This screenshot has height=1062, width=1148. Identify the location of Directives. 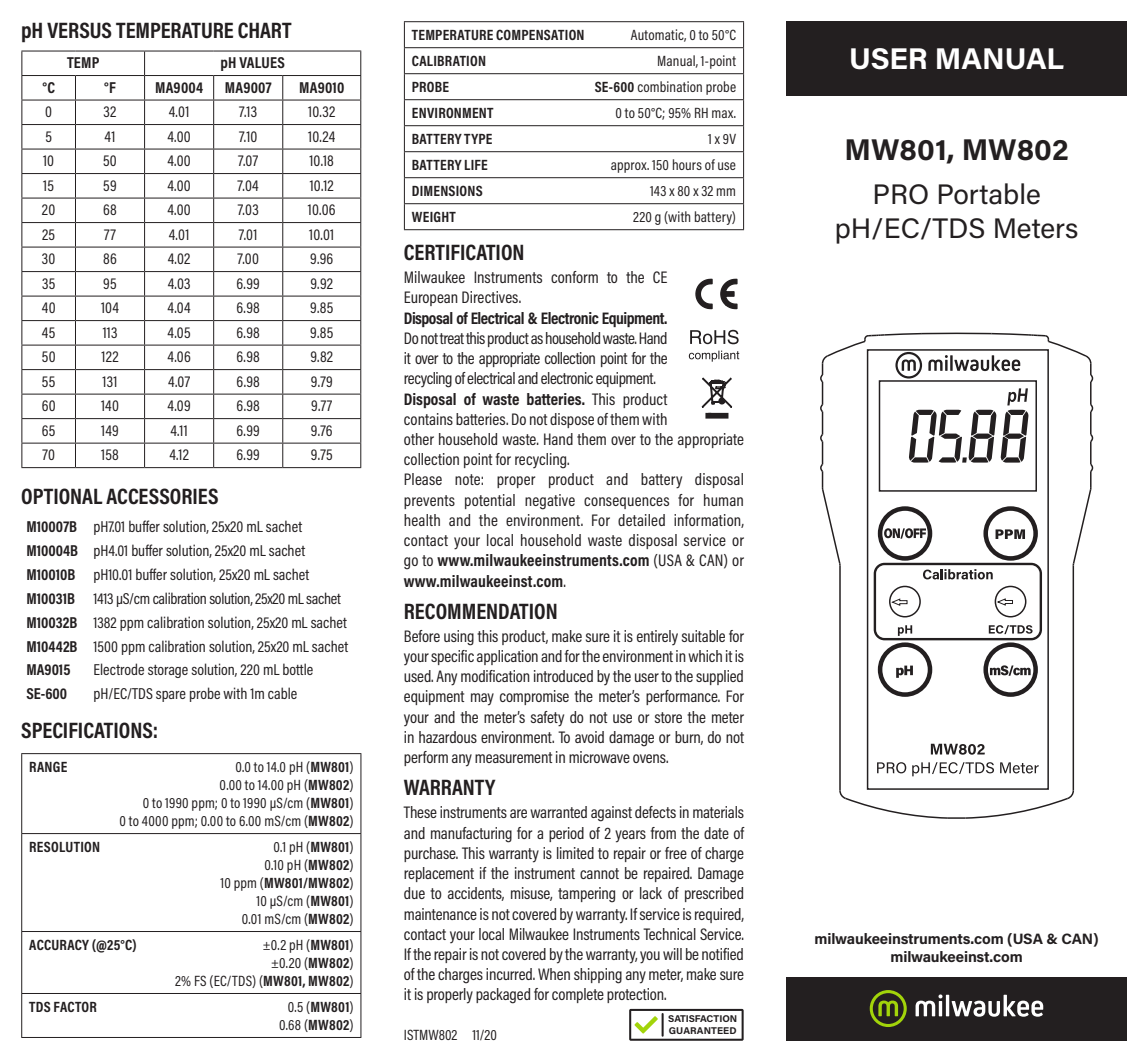
(491, 297).
